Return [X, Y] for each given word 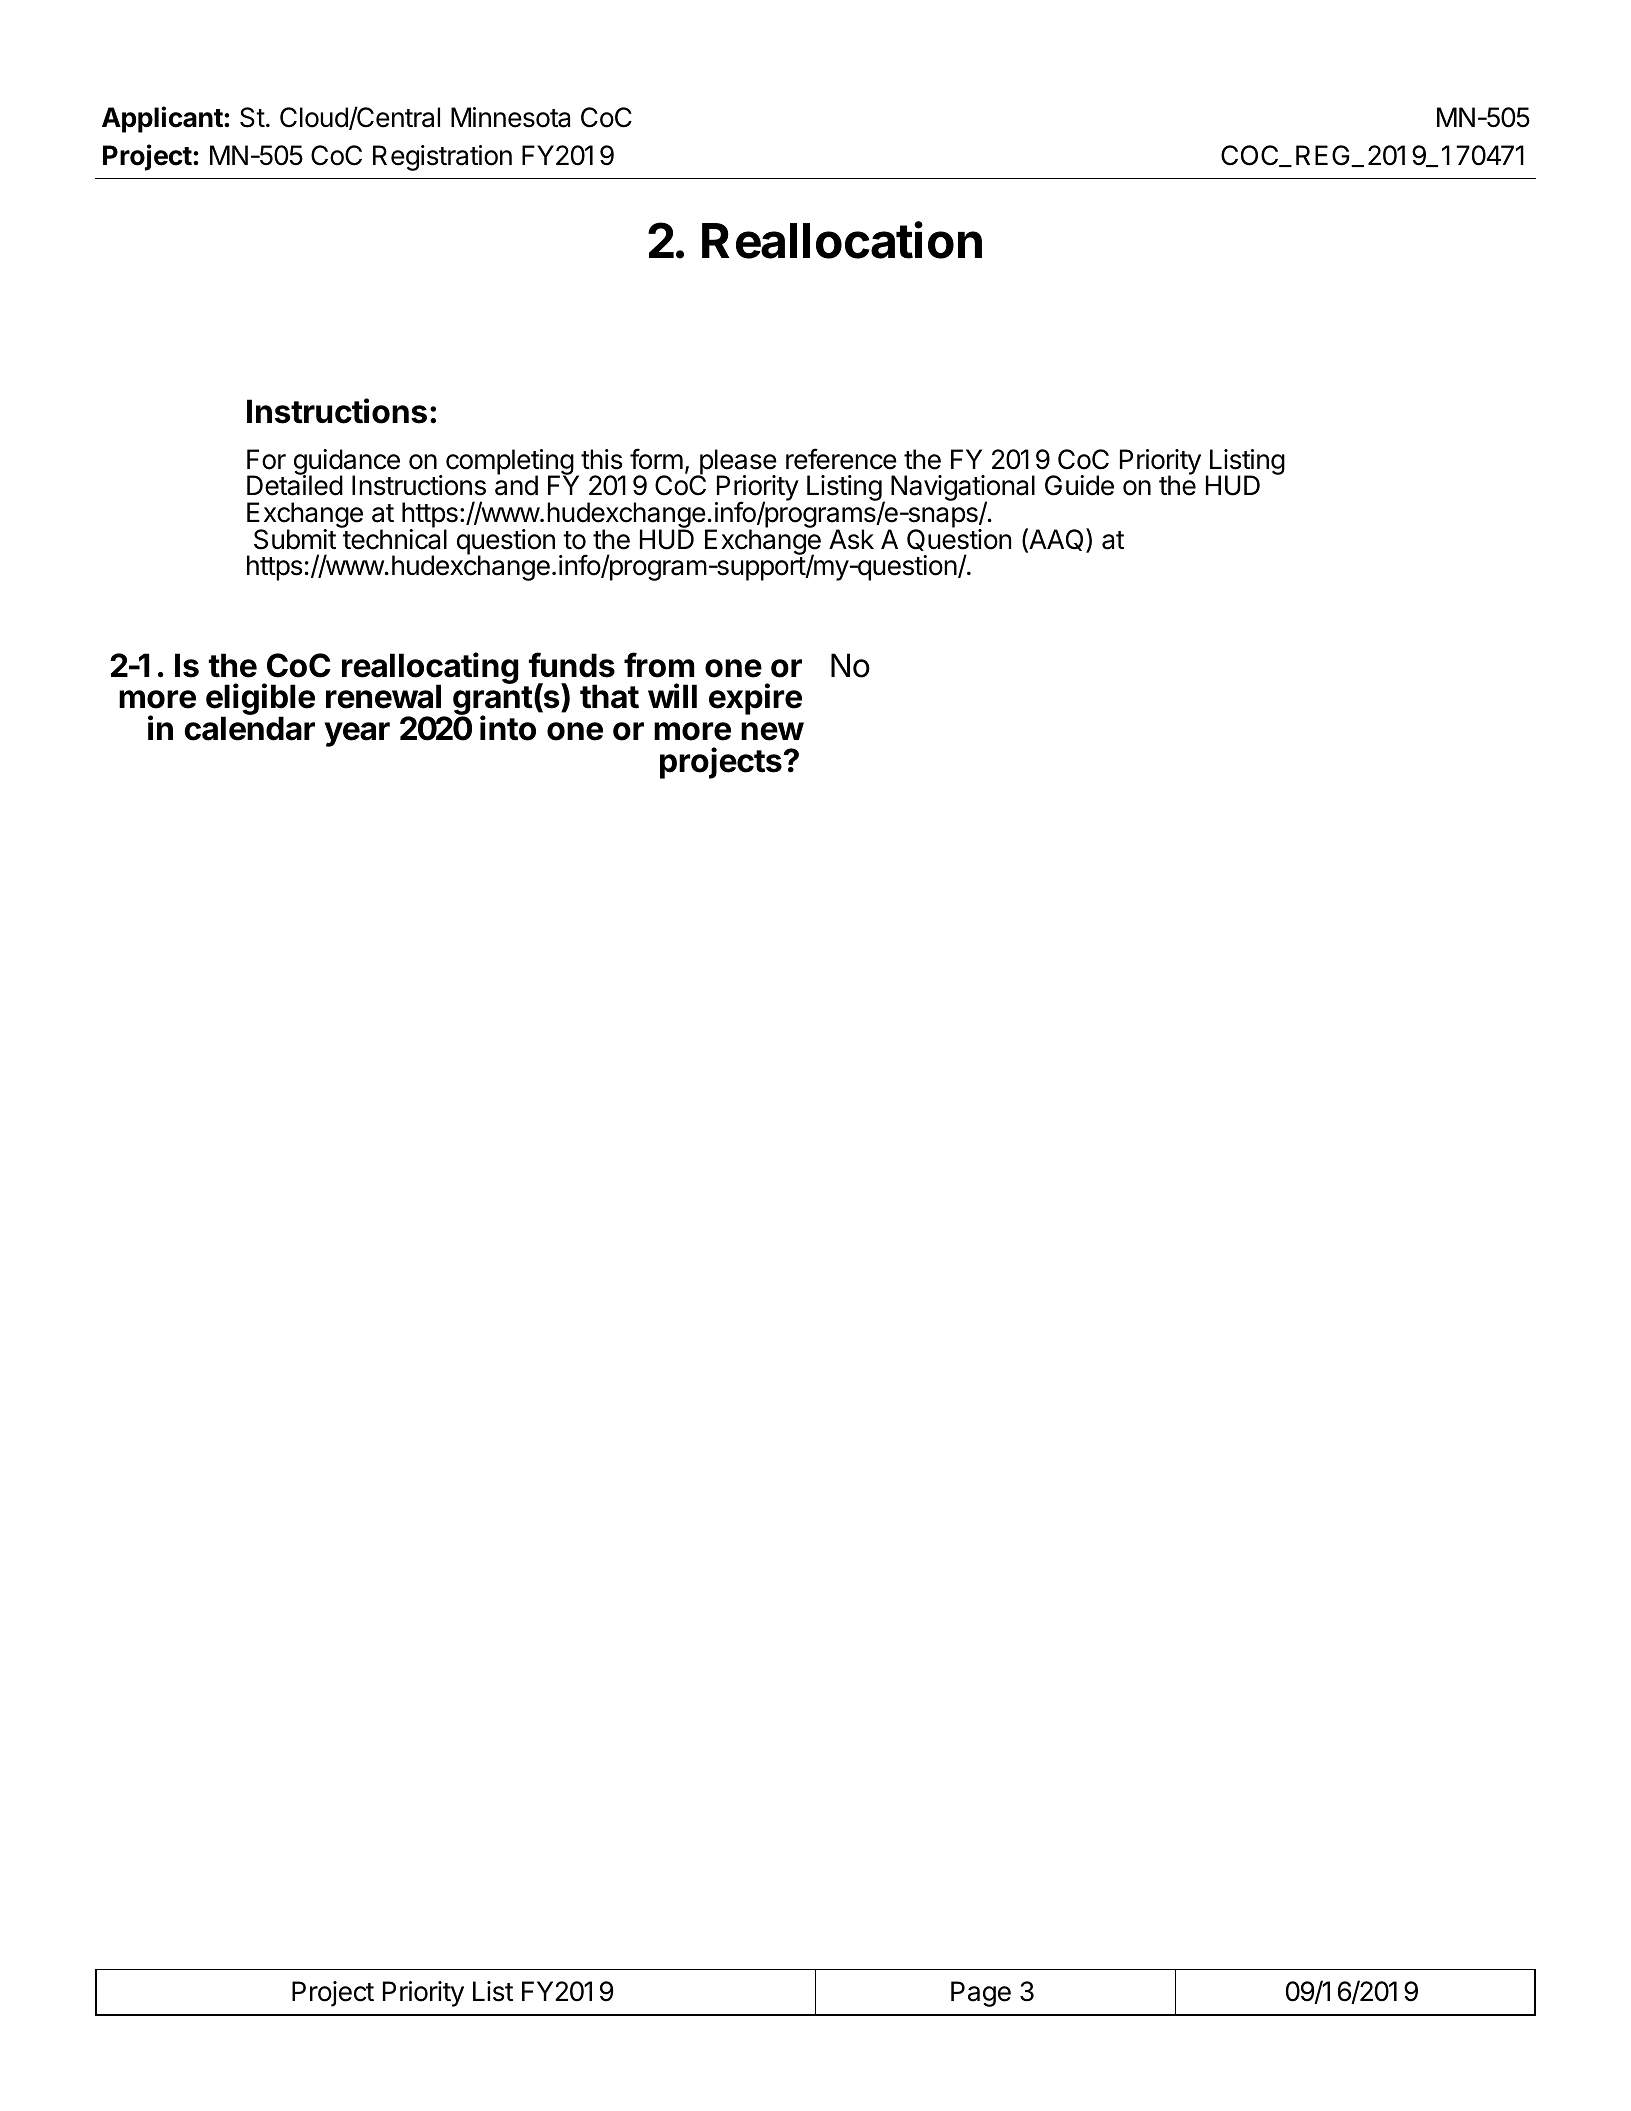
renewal [383, 696]
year [357, 734]
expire [755, 699]
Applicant [163, 119]
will [672, 695]
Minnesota [510, 117]
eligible [260, 700]
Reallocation [842, 240]
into [508, 728]
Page [981, 1994]
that [609, 696]
